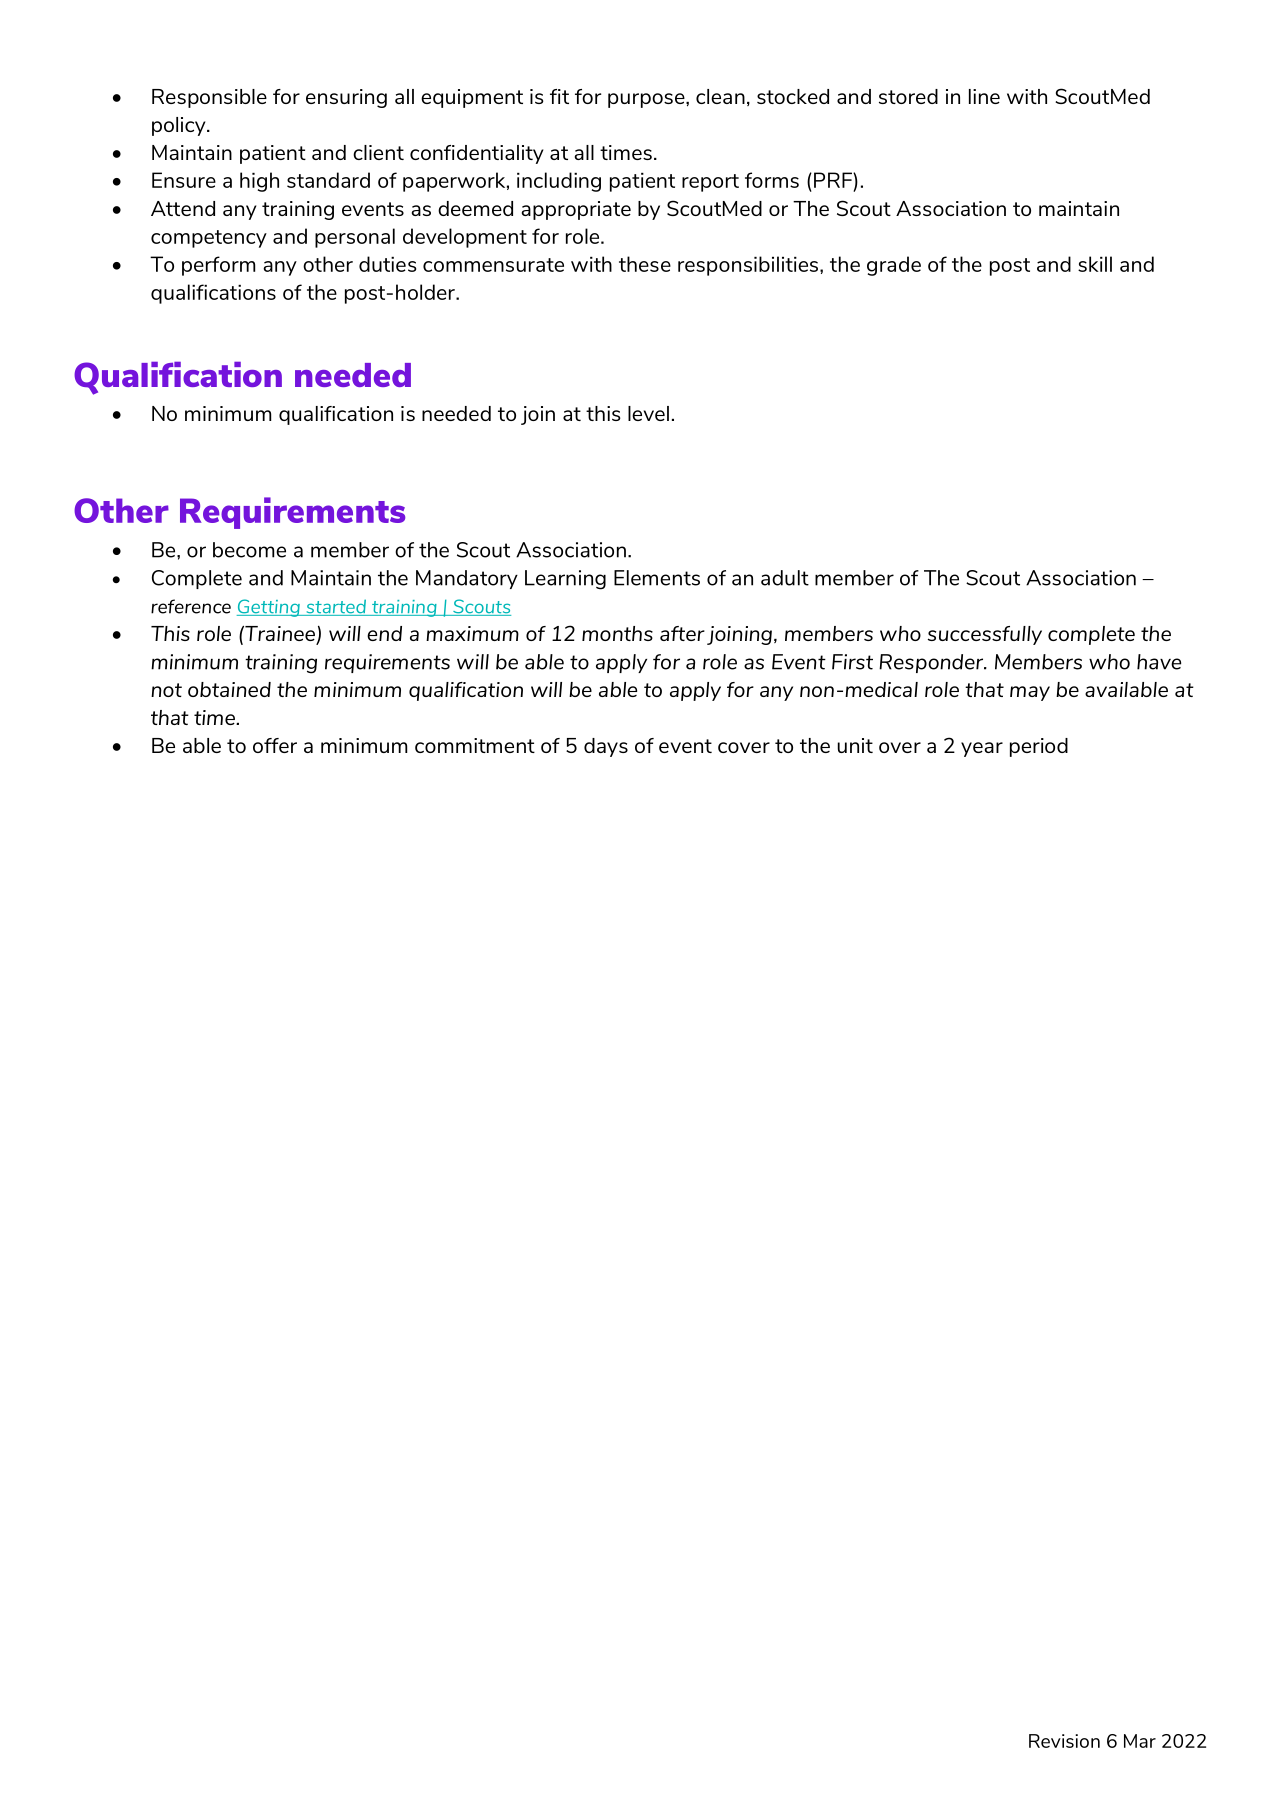 Image resolution: width=1280 pixels, height=1810 pixels. Describe the element at coordinates (606, 747) in the document. I see `days` at that location.
